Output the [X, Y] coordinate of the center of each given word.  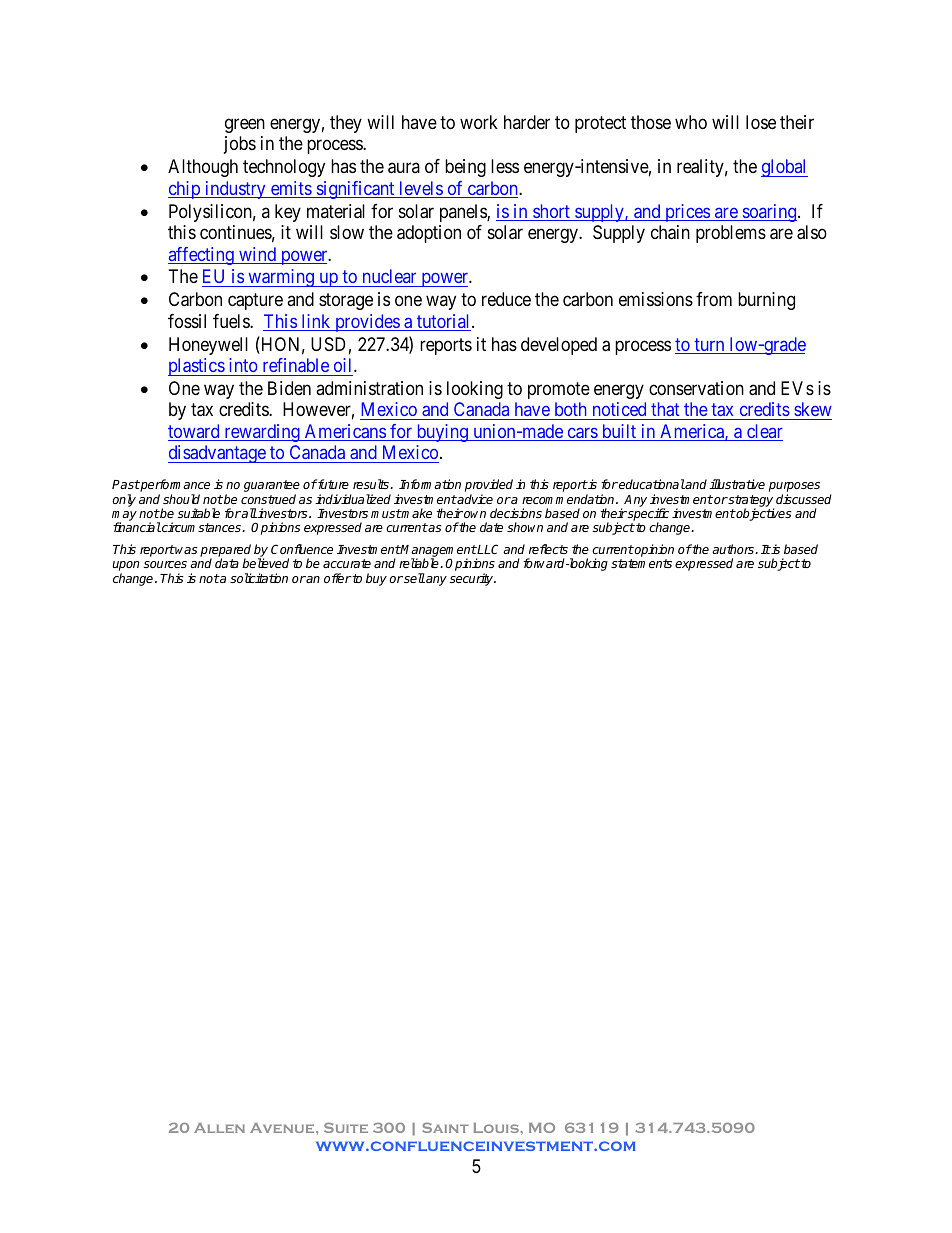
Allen [219, 1128]
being [465, 168]
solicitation [259, 578]
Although [203, 168]
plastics [197, 367]
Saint [445, 1127]
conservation [696, 388]
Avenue [283, 1128]
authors [734, 549]
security [473, 579]
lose [761, 122]
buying [442, 433]
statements [641, 563]
